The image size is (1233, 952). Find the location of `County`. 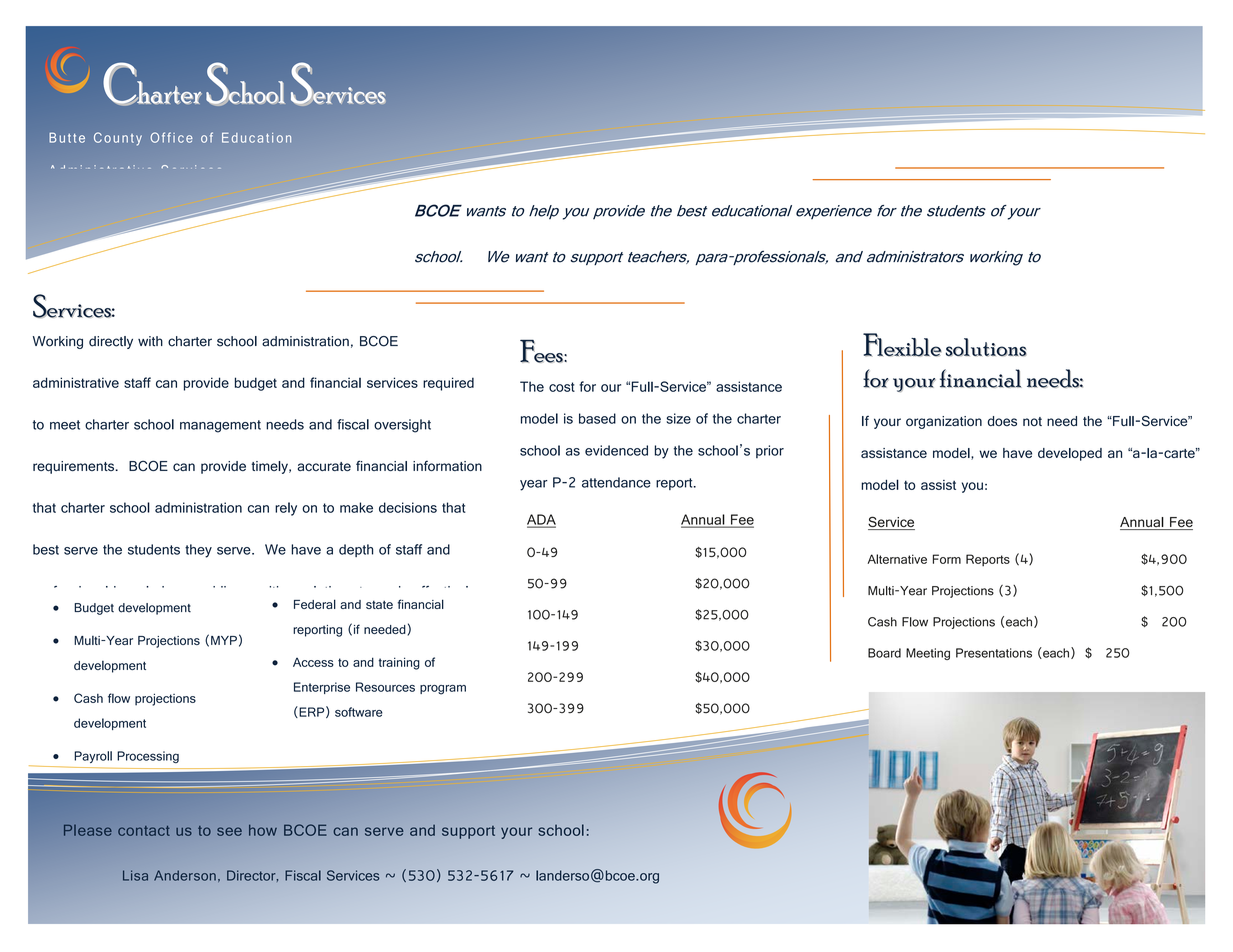

County is located at coordinates (118, 139).
